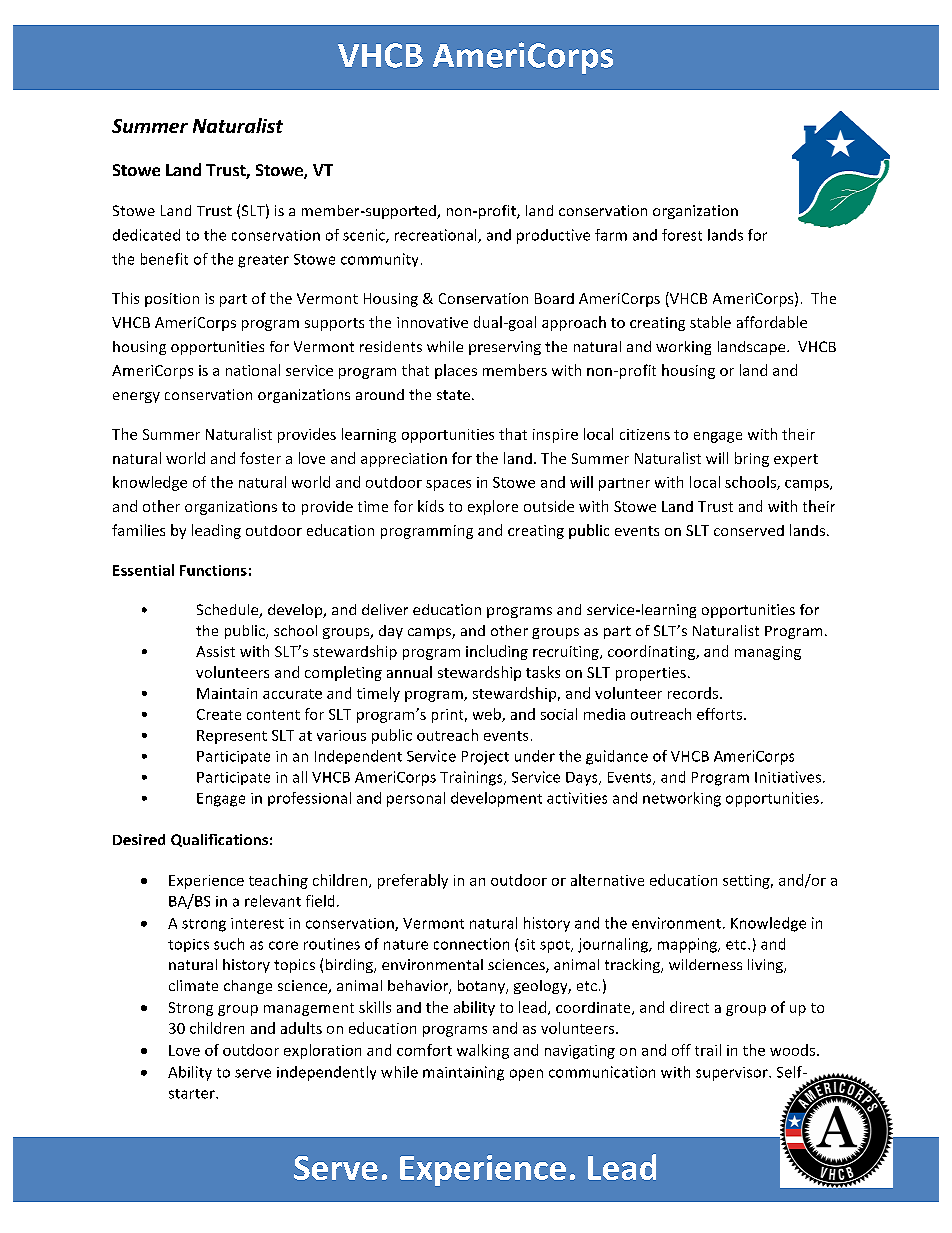  Describe the element at coordinates (472, 778) in the screenshot. I see `Trainings` at that location.
